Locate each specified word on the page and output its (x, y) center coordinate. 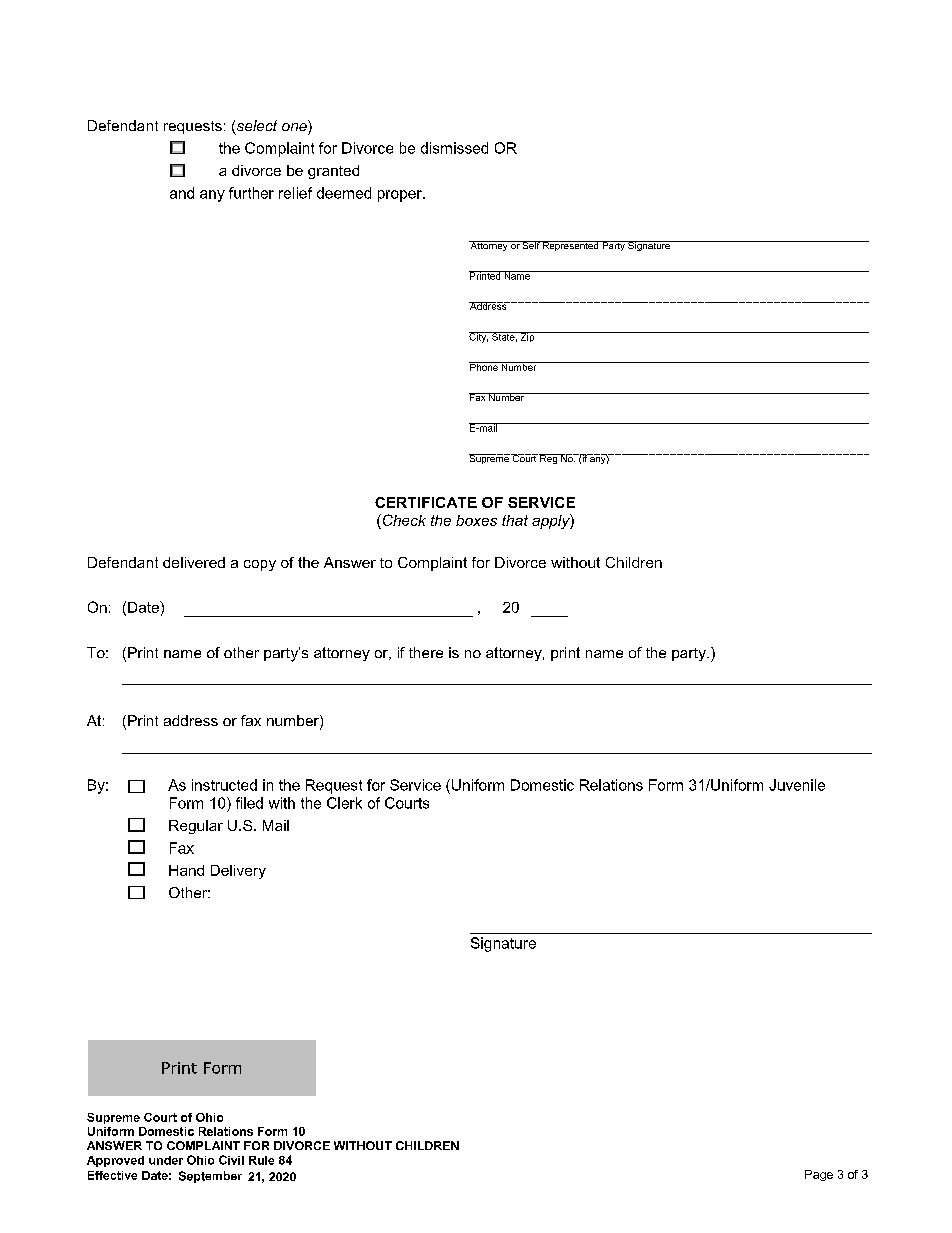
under (166, 1160)
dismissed (454, 148)
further (251, 193)
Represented (571, 246)
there (426, 652)
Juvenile (797, 785)
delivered (194, 562)
